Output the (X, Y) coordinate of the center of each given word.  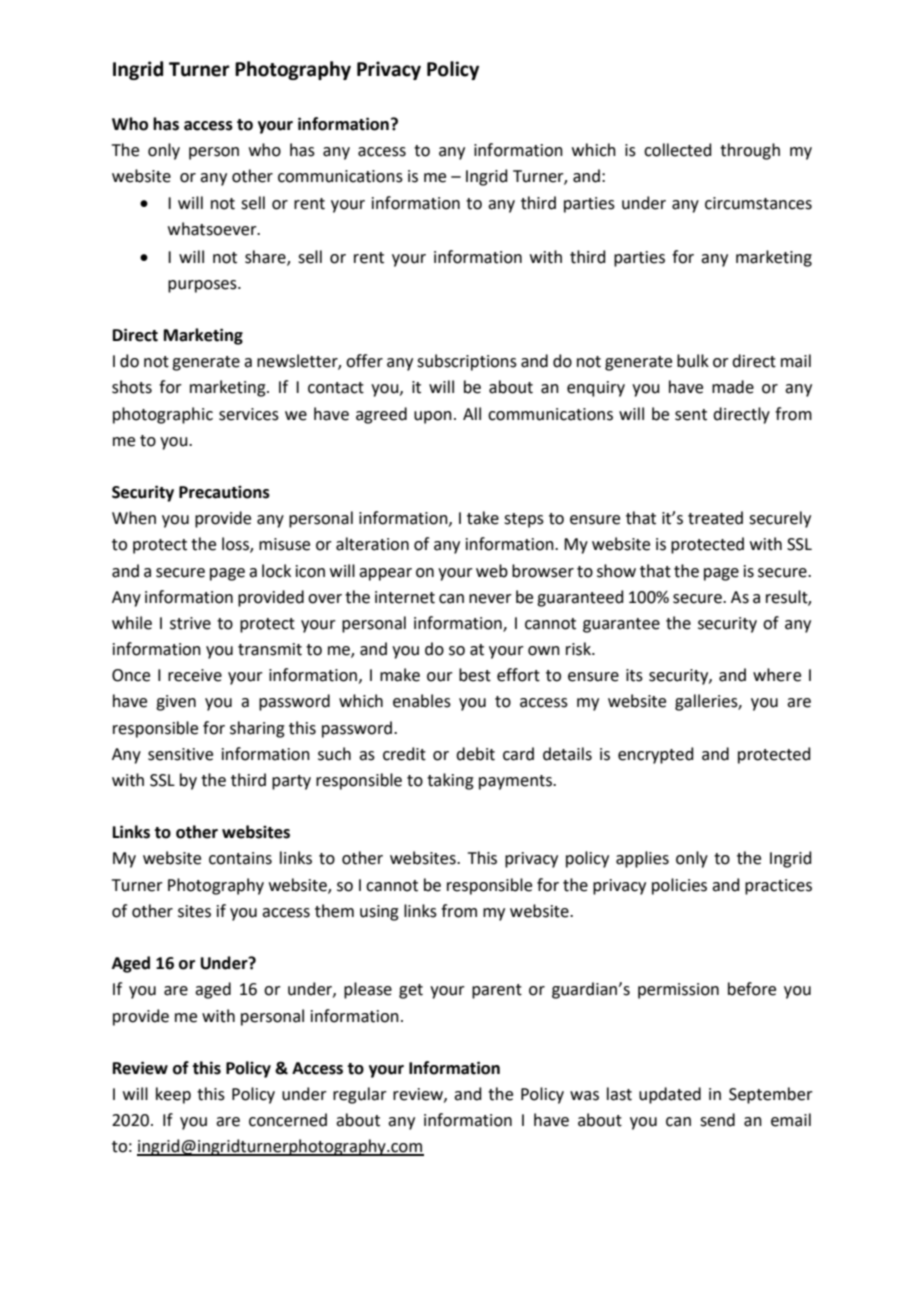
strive (190, 623)
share (266, 257)
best (475, 675)
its (634, 675)
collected (678, 150)
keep (173, 1095)
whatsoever (213, 229)
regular (360, 1095)
